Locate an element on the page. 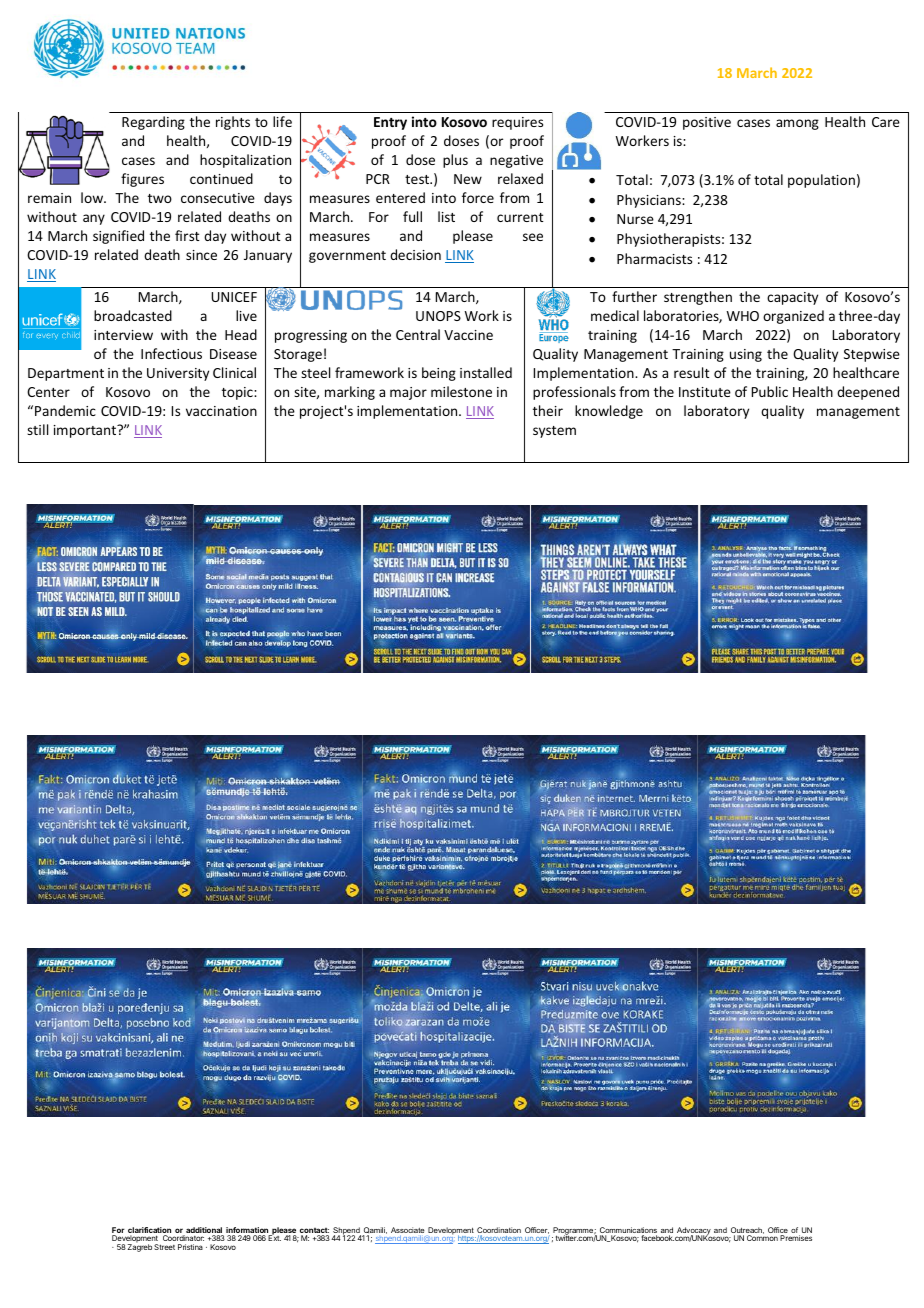 The image size is (924, 1308). system is located at coordinates (554, 432).
